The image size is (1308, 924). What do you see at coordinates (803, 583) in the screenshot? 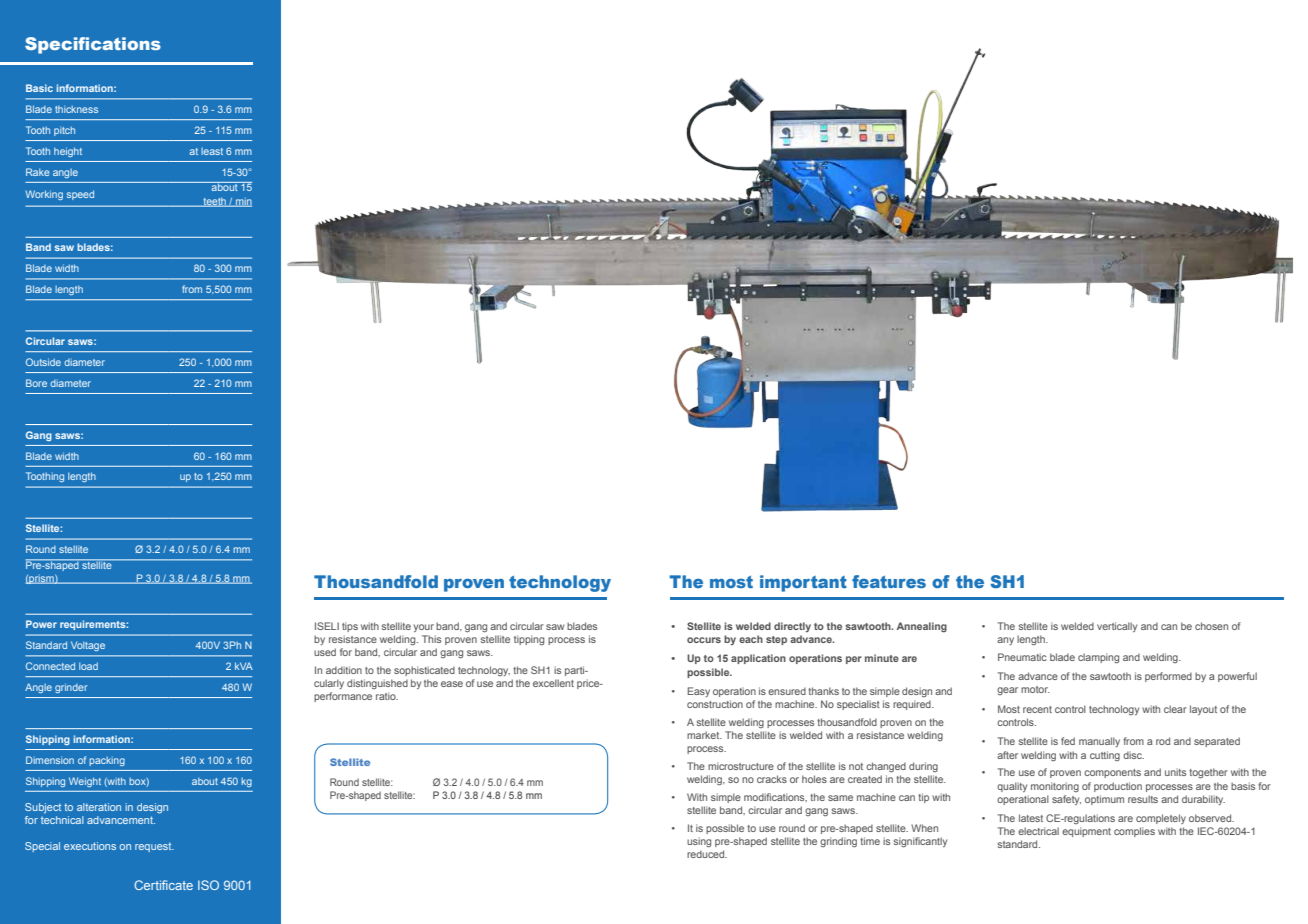
I see `important` at bounding box center [803, 583].
